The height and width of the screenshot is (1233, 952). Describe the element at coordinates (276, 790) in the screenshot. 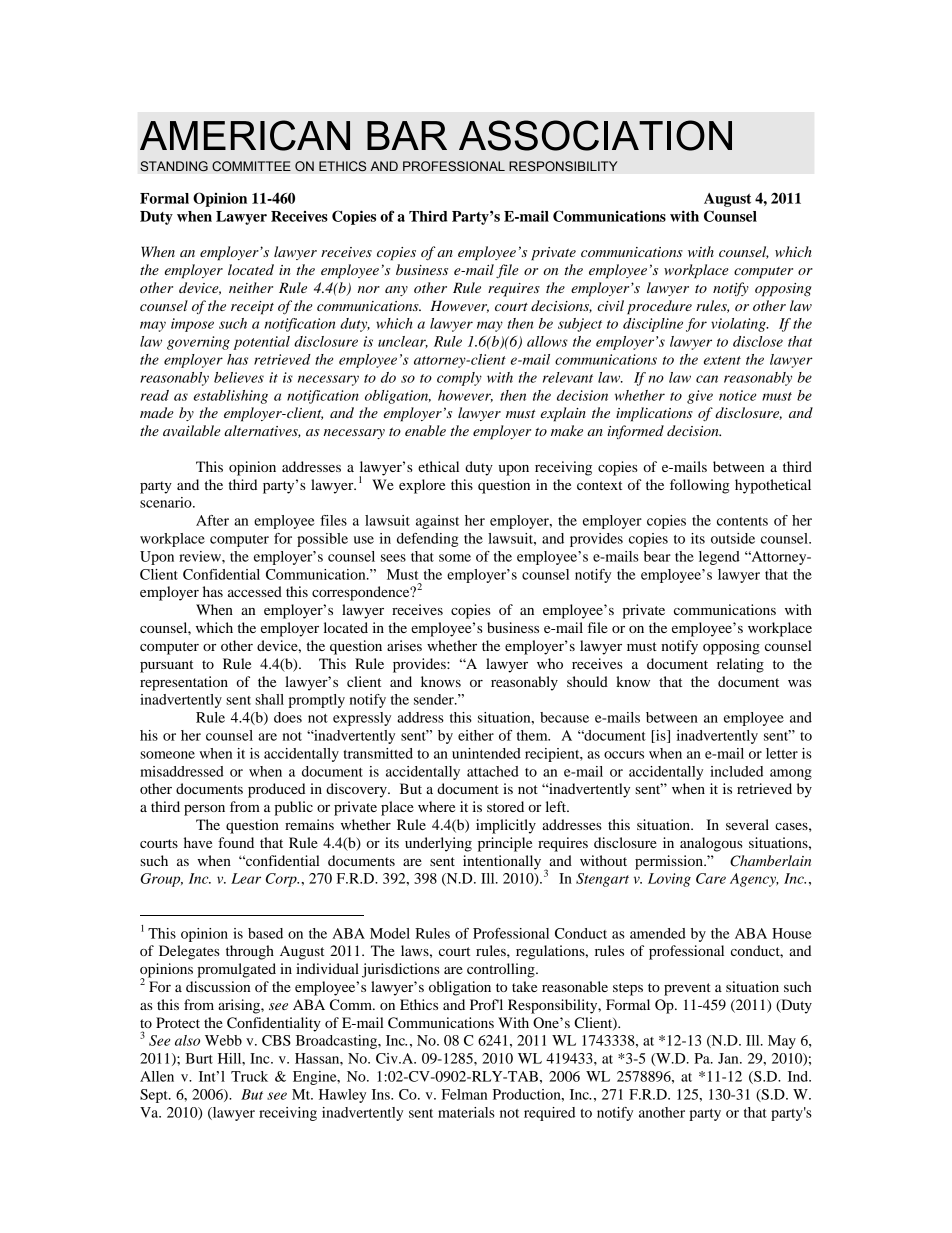

I see `produced` at that location.
